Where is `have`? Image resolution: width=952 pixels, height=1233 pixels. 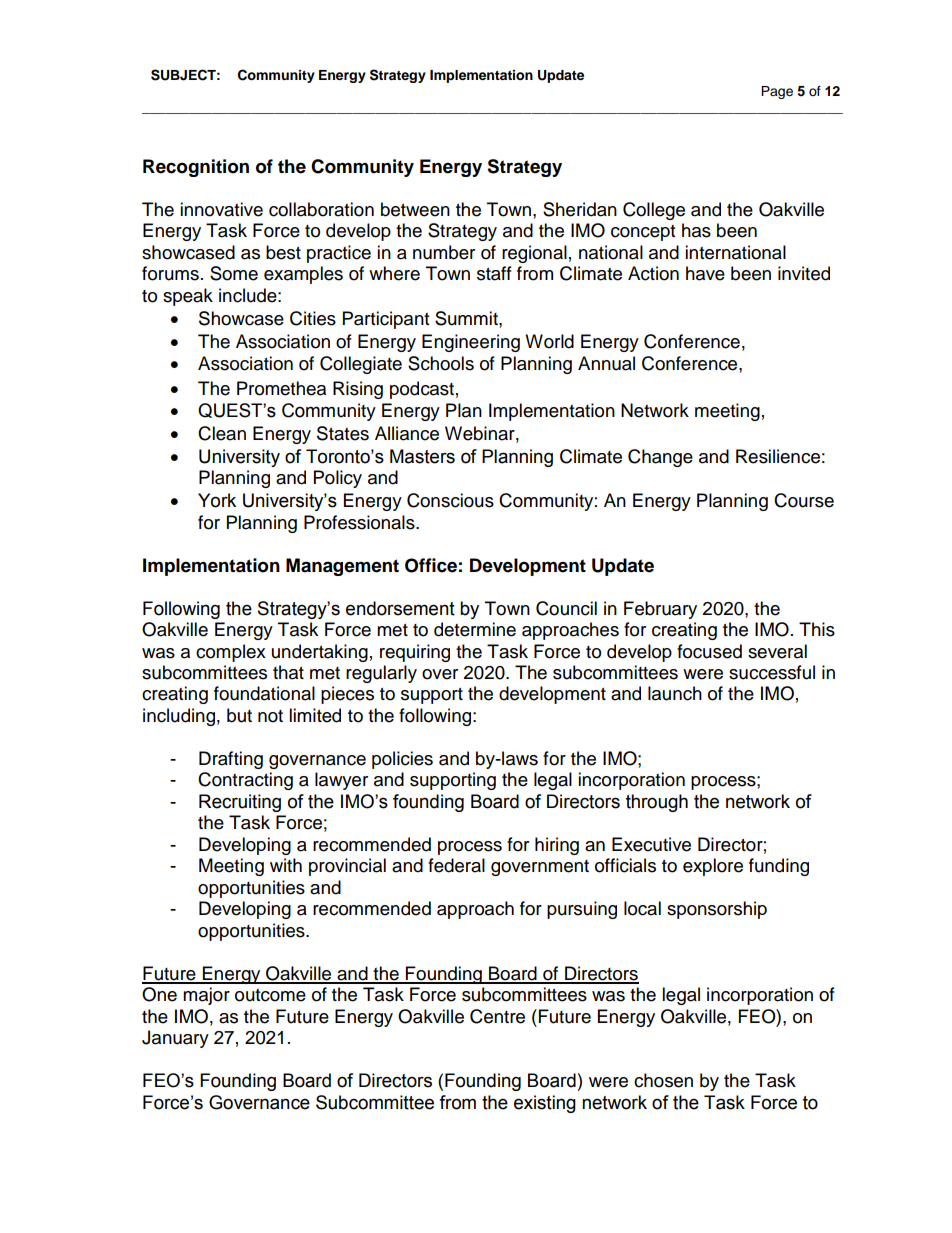
have is located at coordinates (705, 273).
